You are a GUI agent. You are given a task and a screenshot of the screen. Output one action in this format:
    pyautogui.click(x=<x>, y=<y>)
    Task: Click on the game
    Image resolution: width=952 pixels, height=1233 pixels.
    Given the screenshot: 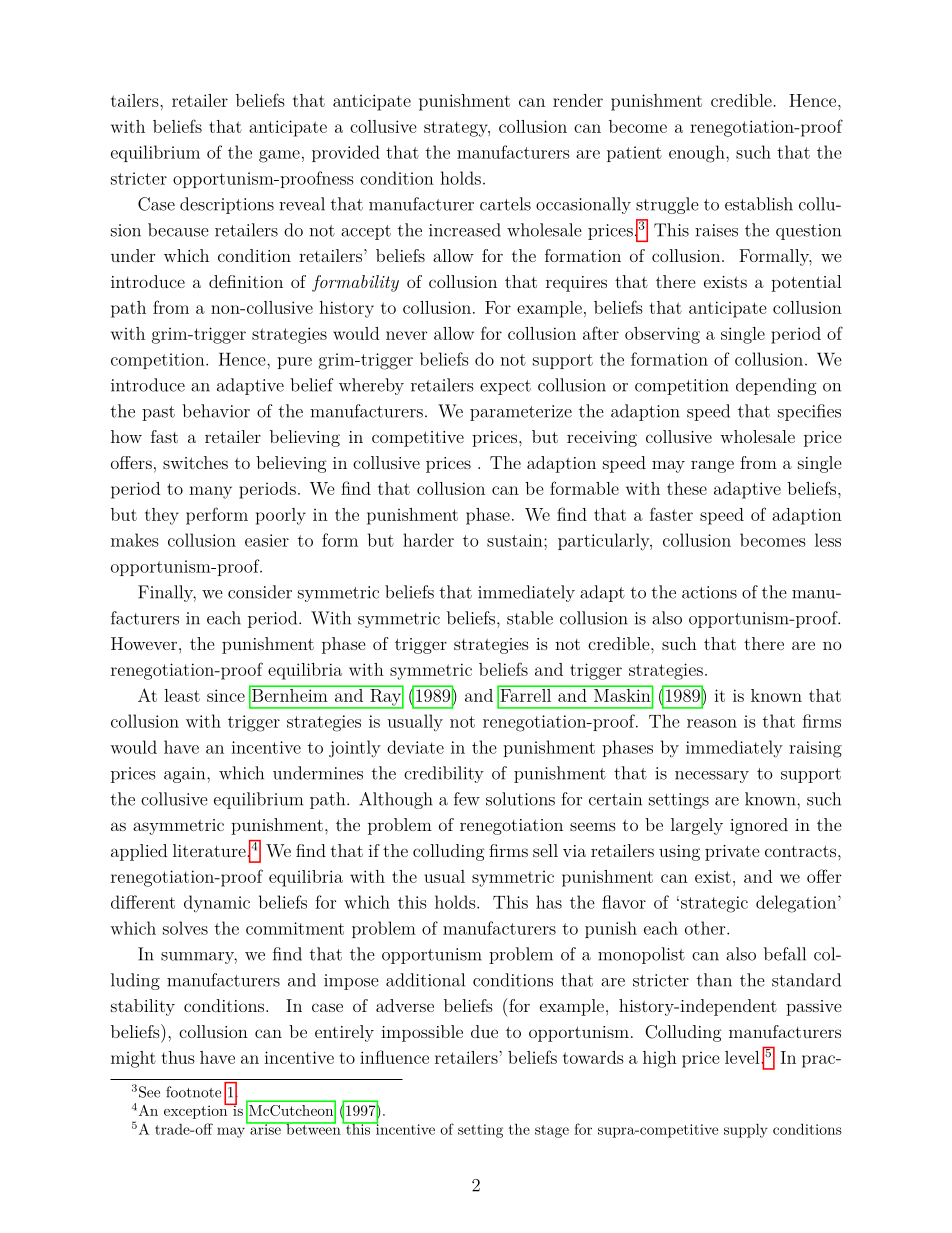 What is the action you would take?
    pyautogui.click(x=279, y=156)
